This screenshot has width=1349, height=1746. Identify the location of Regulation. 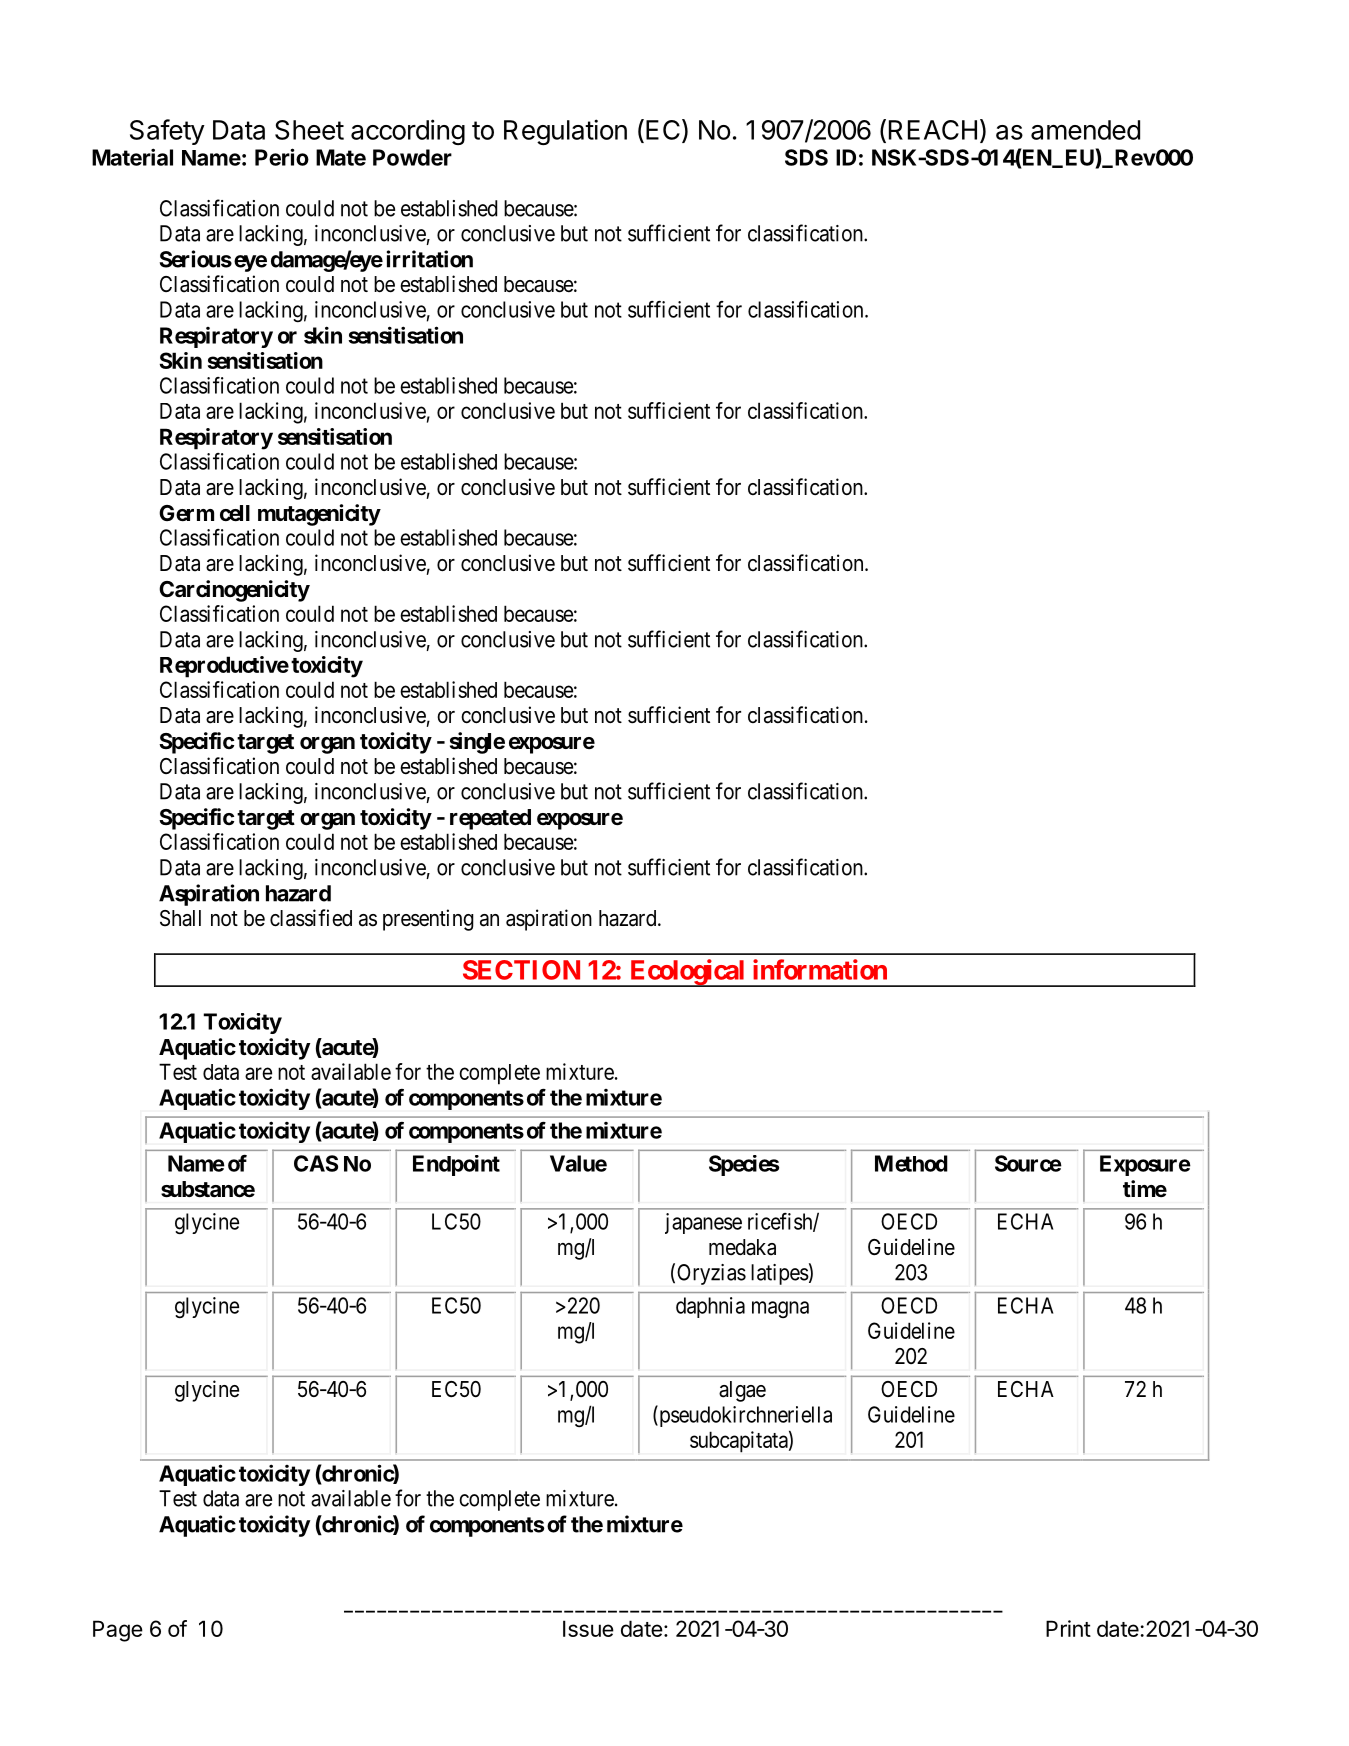
(565, 132).
